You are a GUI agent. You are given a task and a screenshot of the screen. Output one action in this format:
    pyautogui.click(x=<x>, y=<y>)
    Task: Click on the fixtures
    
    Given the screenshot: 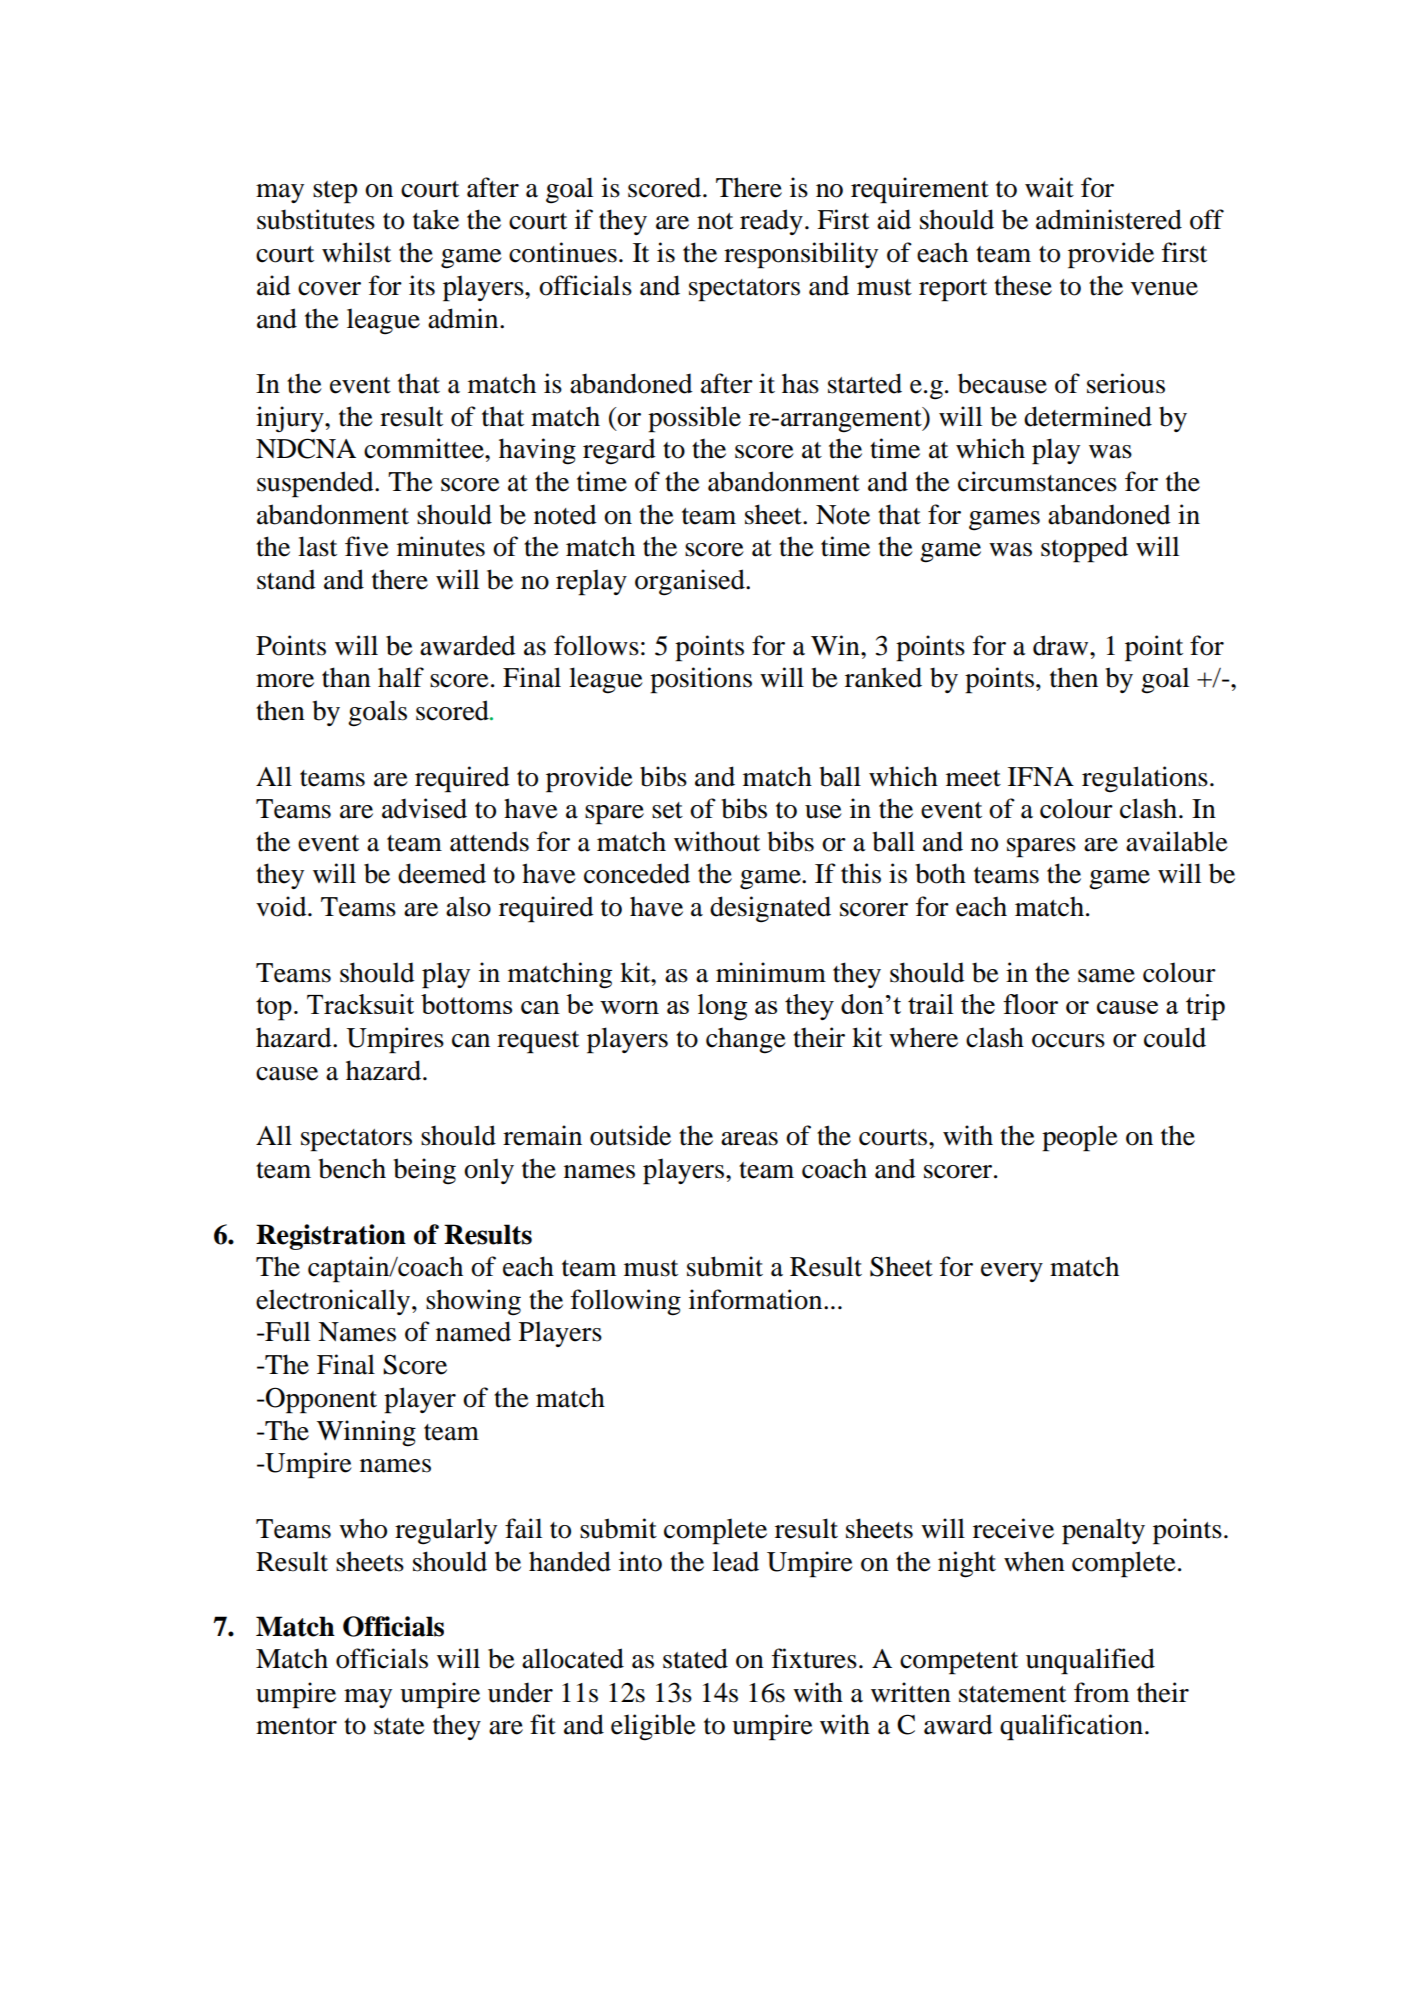 What is the action you would take?
    pyautogui.click(x=814, y=1658)
